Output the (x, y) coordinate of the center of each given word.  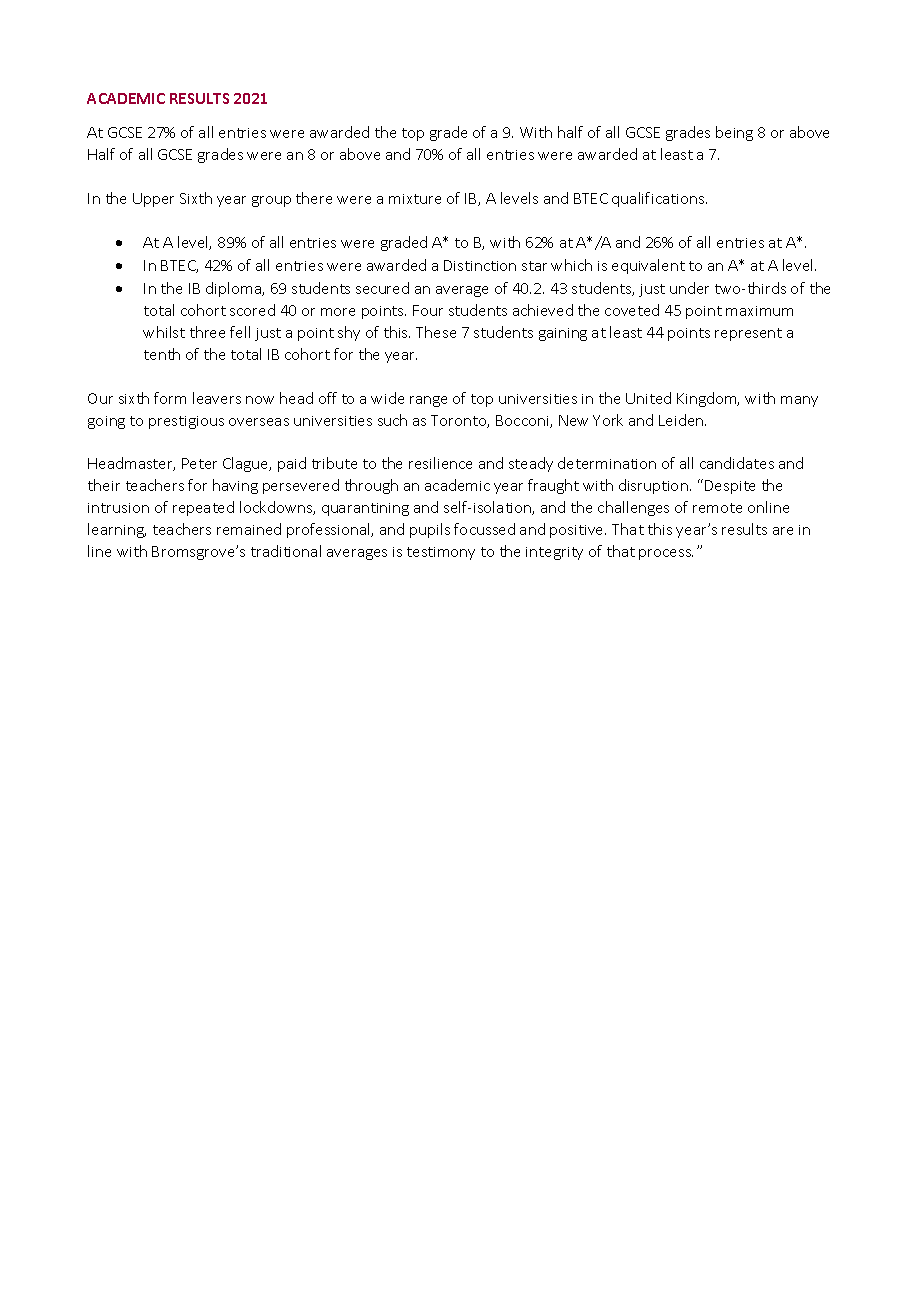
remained (249, 529)
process (666, 554)
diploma (234, 289)
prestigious (186, 422)
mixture (415, 199)
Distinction (480, 265)
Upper (153, 200)
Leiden (682, 420)
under (689, 288)
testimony (441, 553)
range (428, 401)
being (734, 133)
